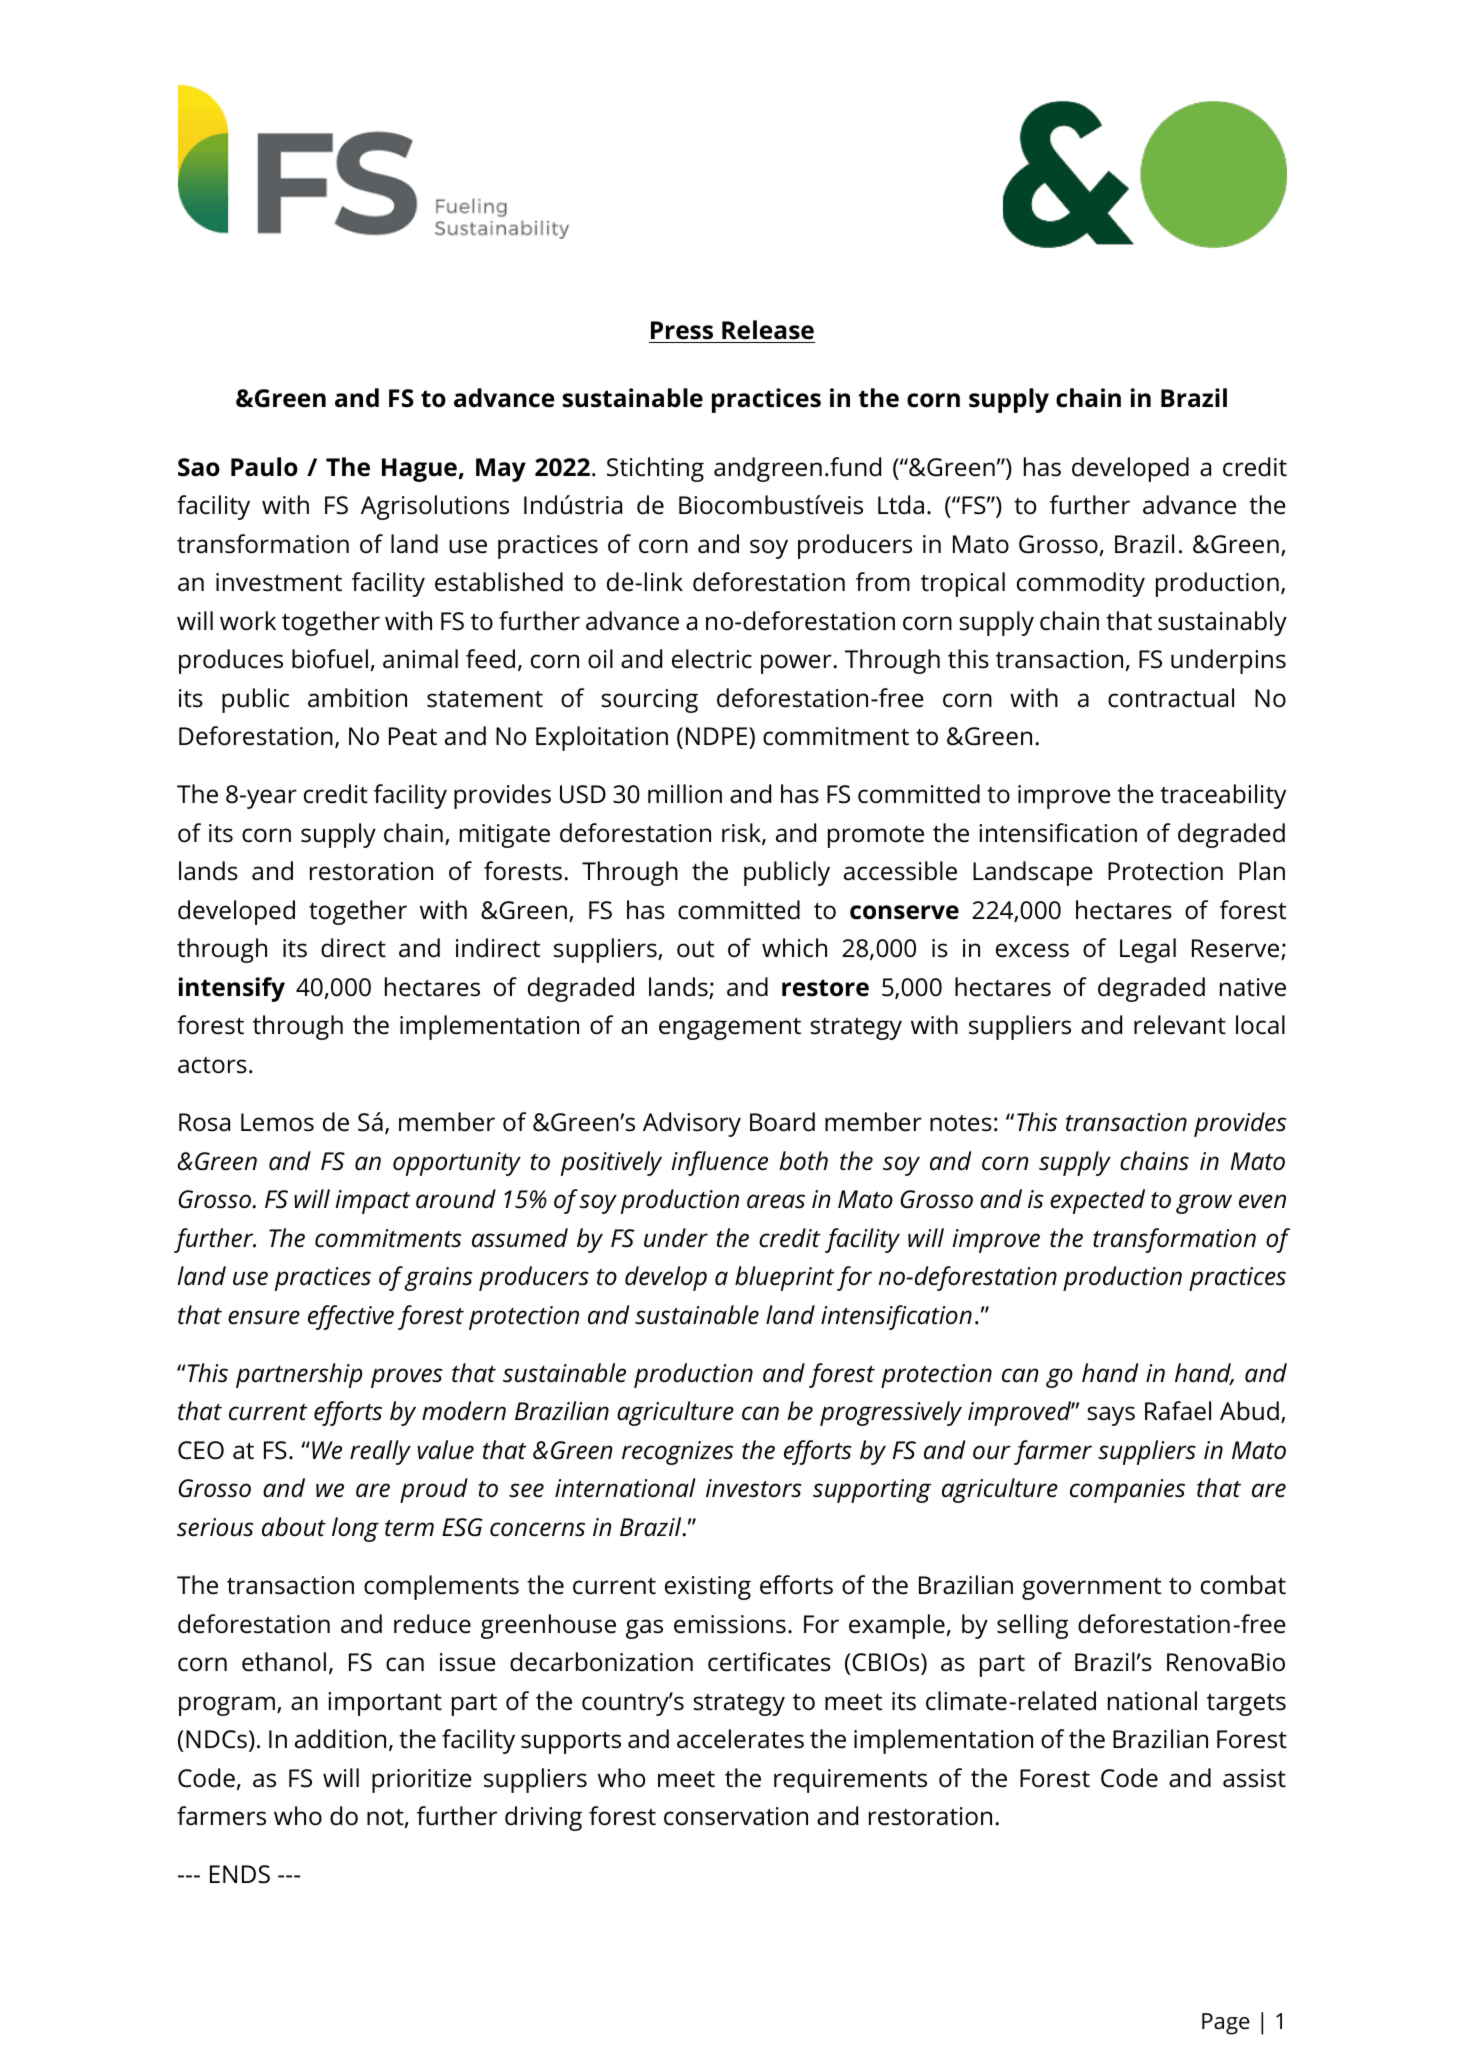  Describe the element at coordinates (231, 989) in the image. I see `intensify` at that location.
